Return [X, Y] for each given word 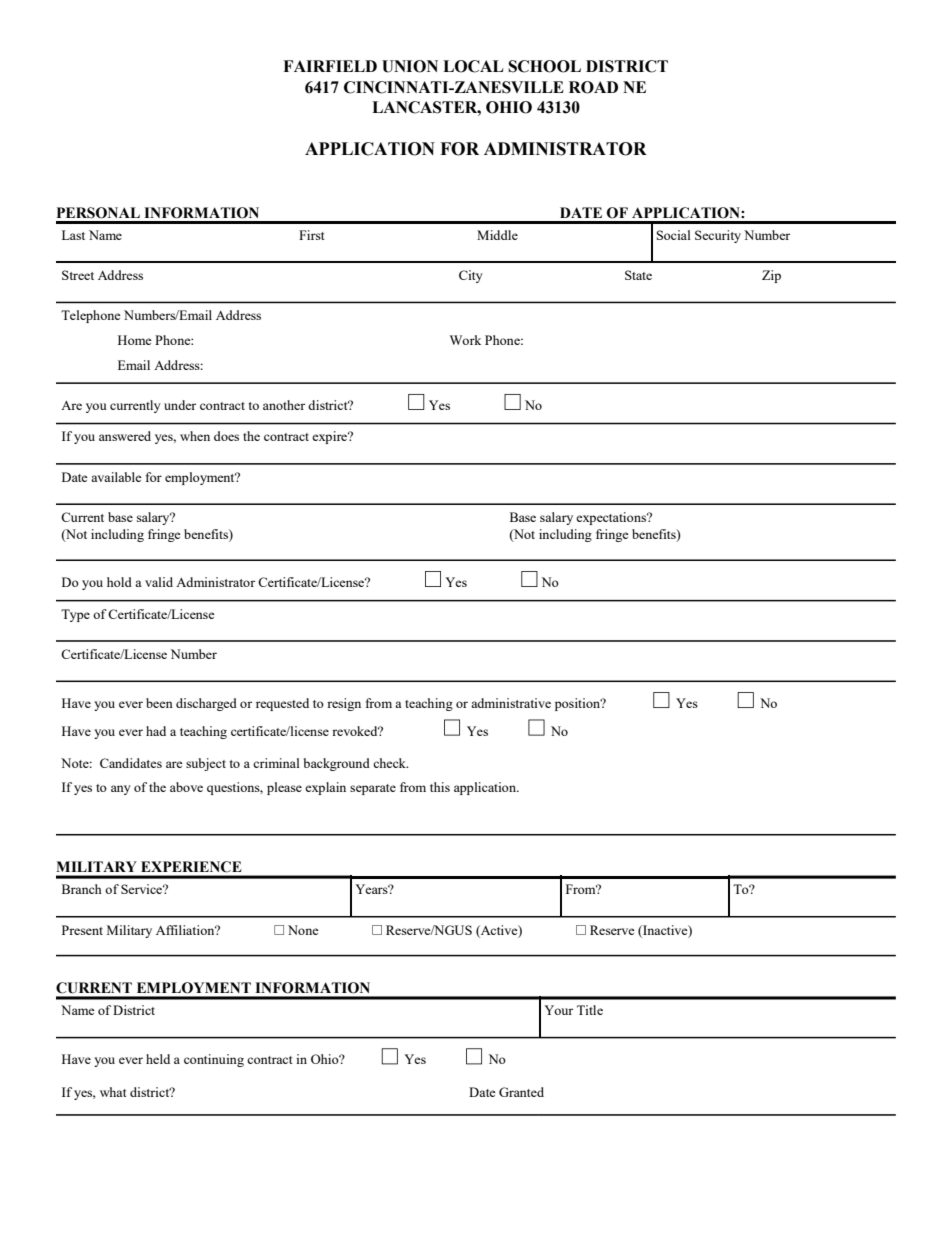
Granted [521, 1092]
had [156, 731]
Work [465, 340]
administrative [511, 703]
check [390, 763]
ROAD [593, 87]
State [638, 275]
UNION [410, 66]
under [180, 405]
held [158, 1059]
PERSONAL [98, 213]
